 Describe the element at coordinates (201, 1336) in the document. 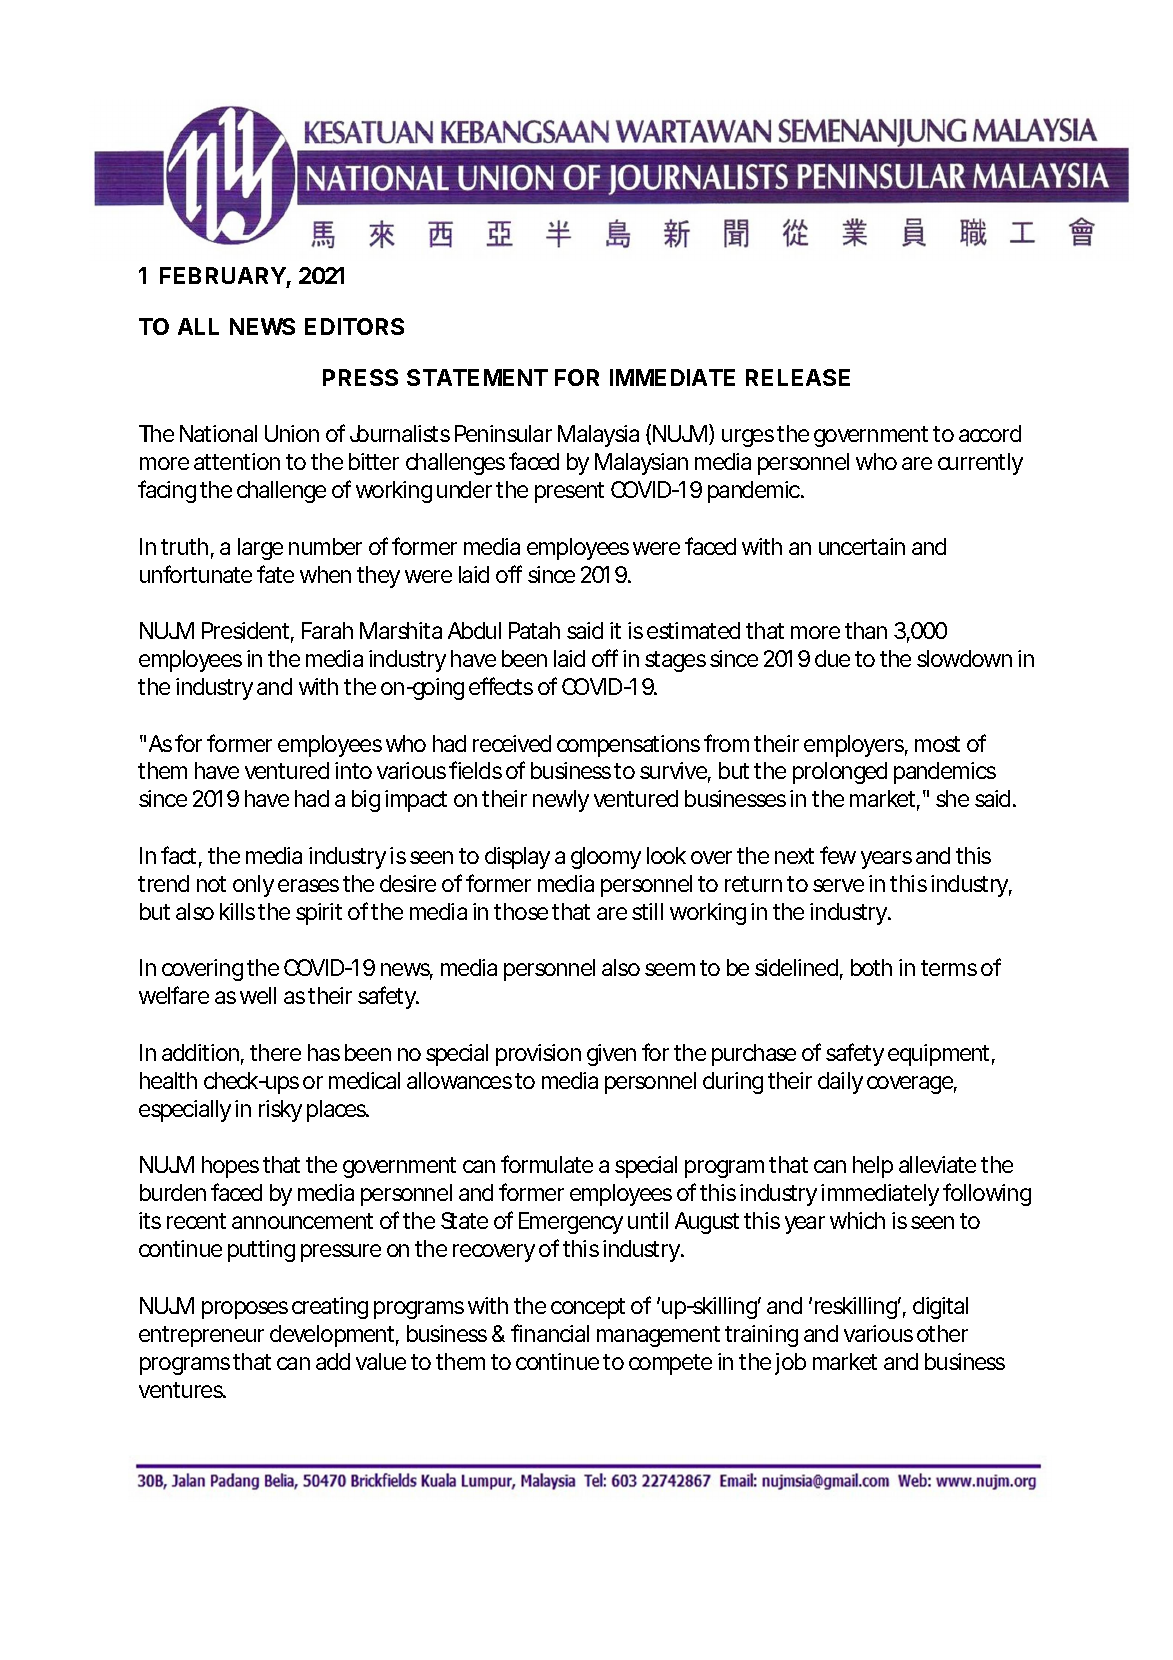

I see `entrepreneur` at that location.
